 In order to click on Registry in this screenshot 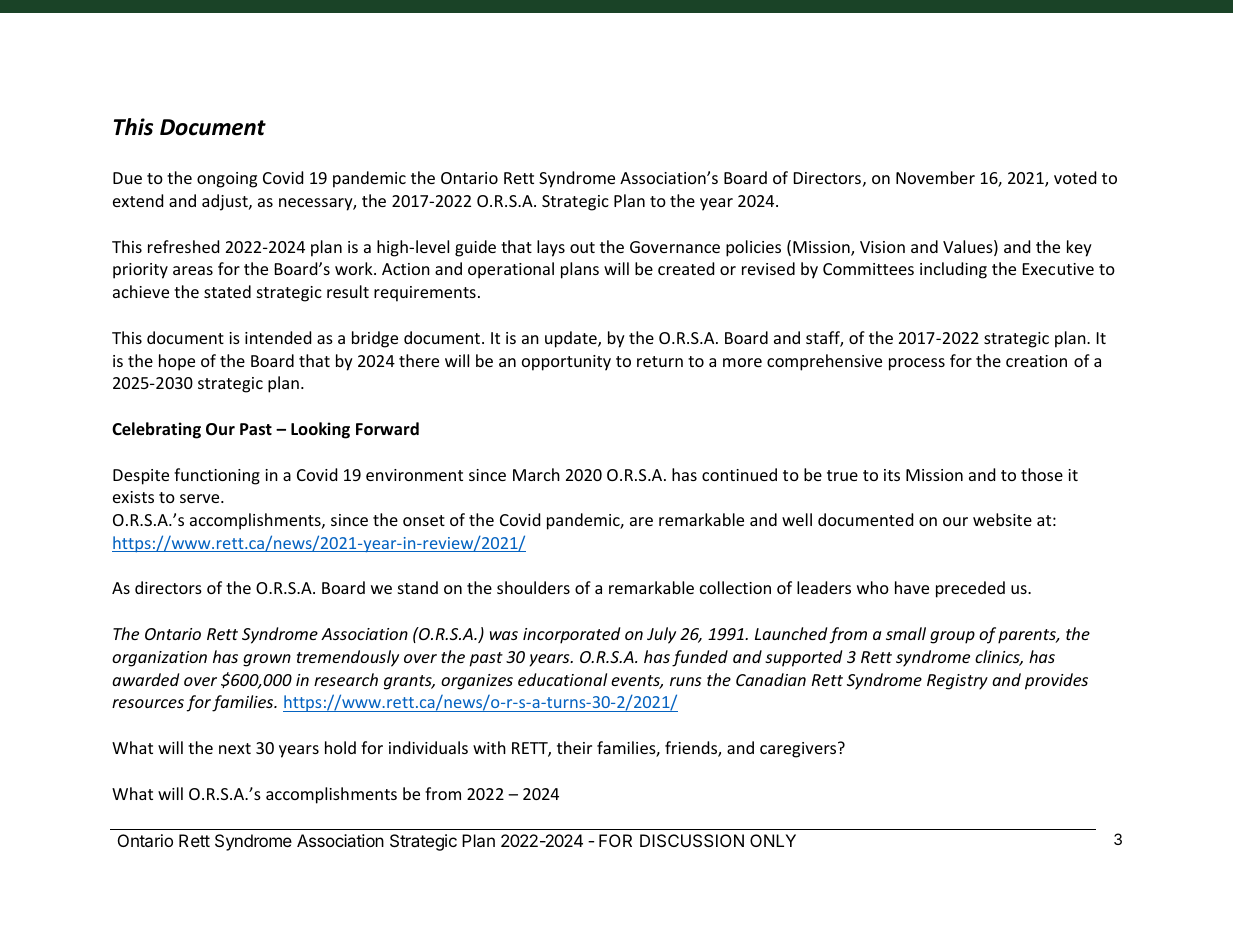, I will do `click(957, 682)`.
